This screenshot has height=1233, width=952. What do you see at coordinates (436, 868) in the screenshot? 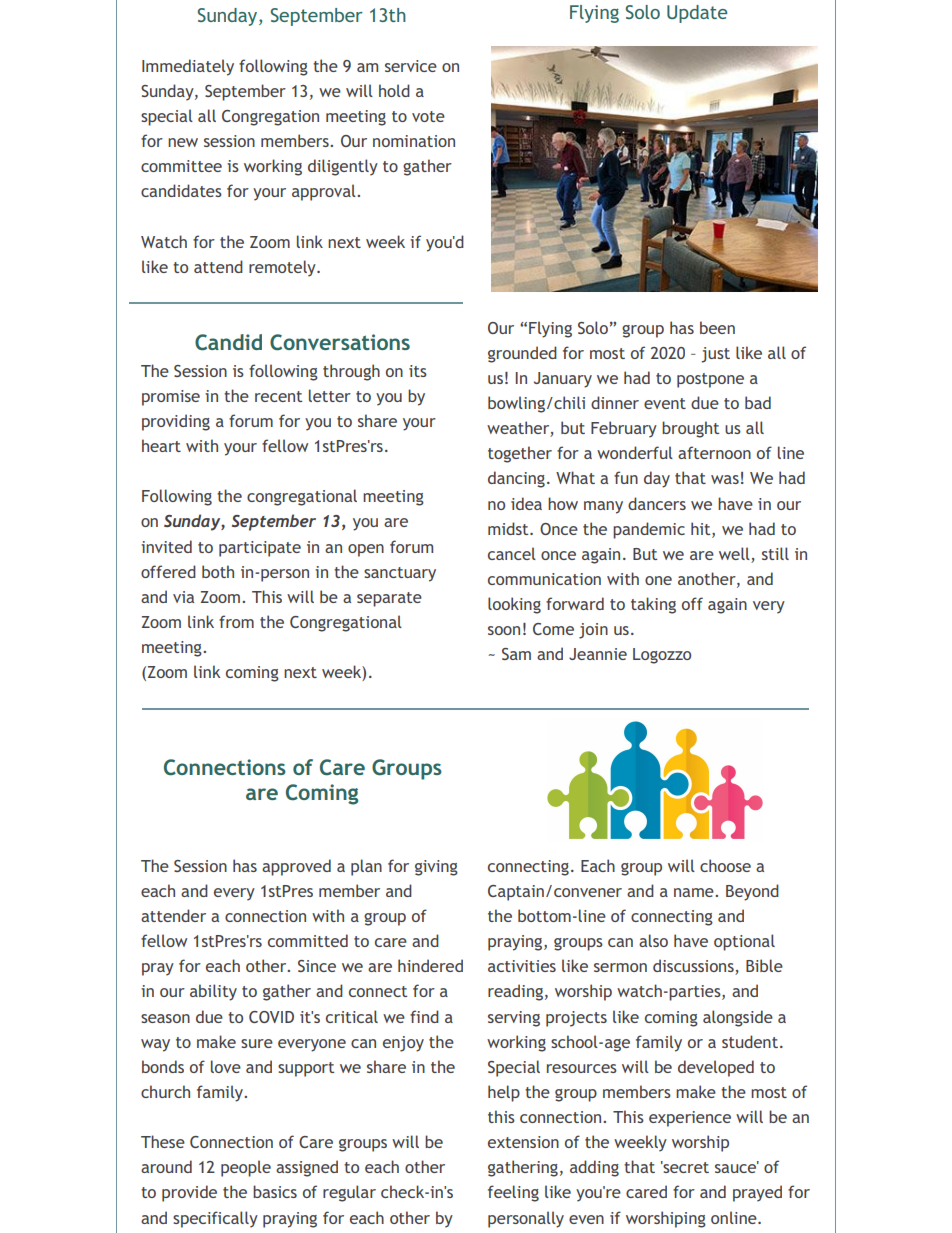
I see `giving` at bounding box center [436, 868].
